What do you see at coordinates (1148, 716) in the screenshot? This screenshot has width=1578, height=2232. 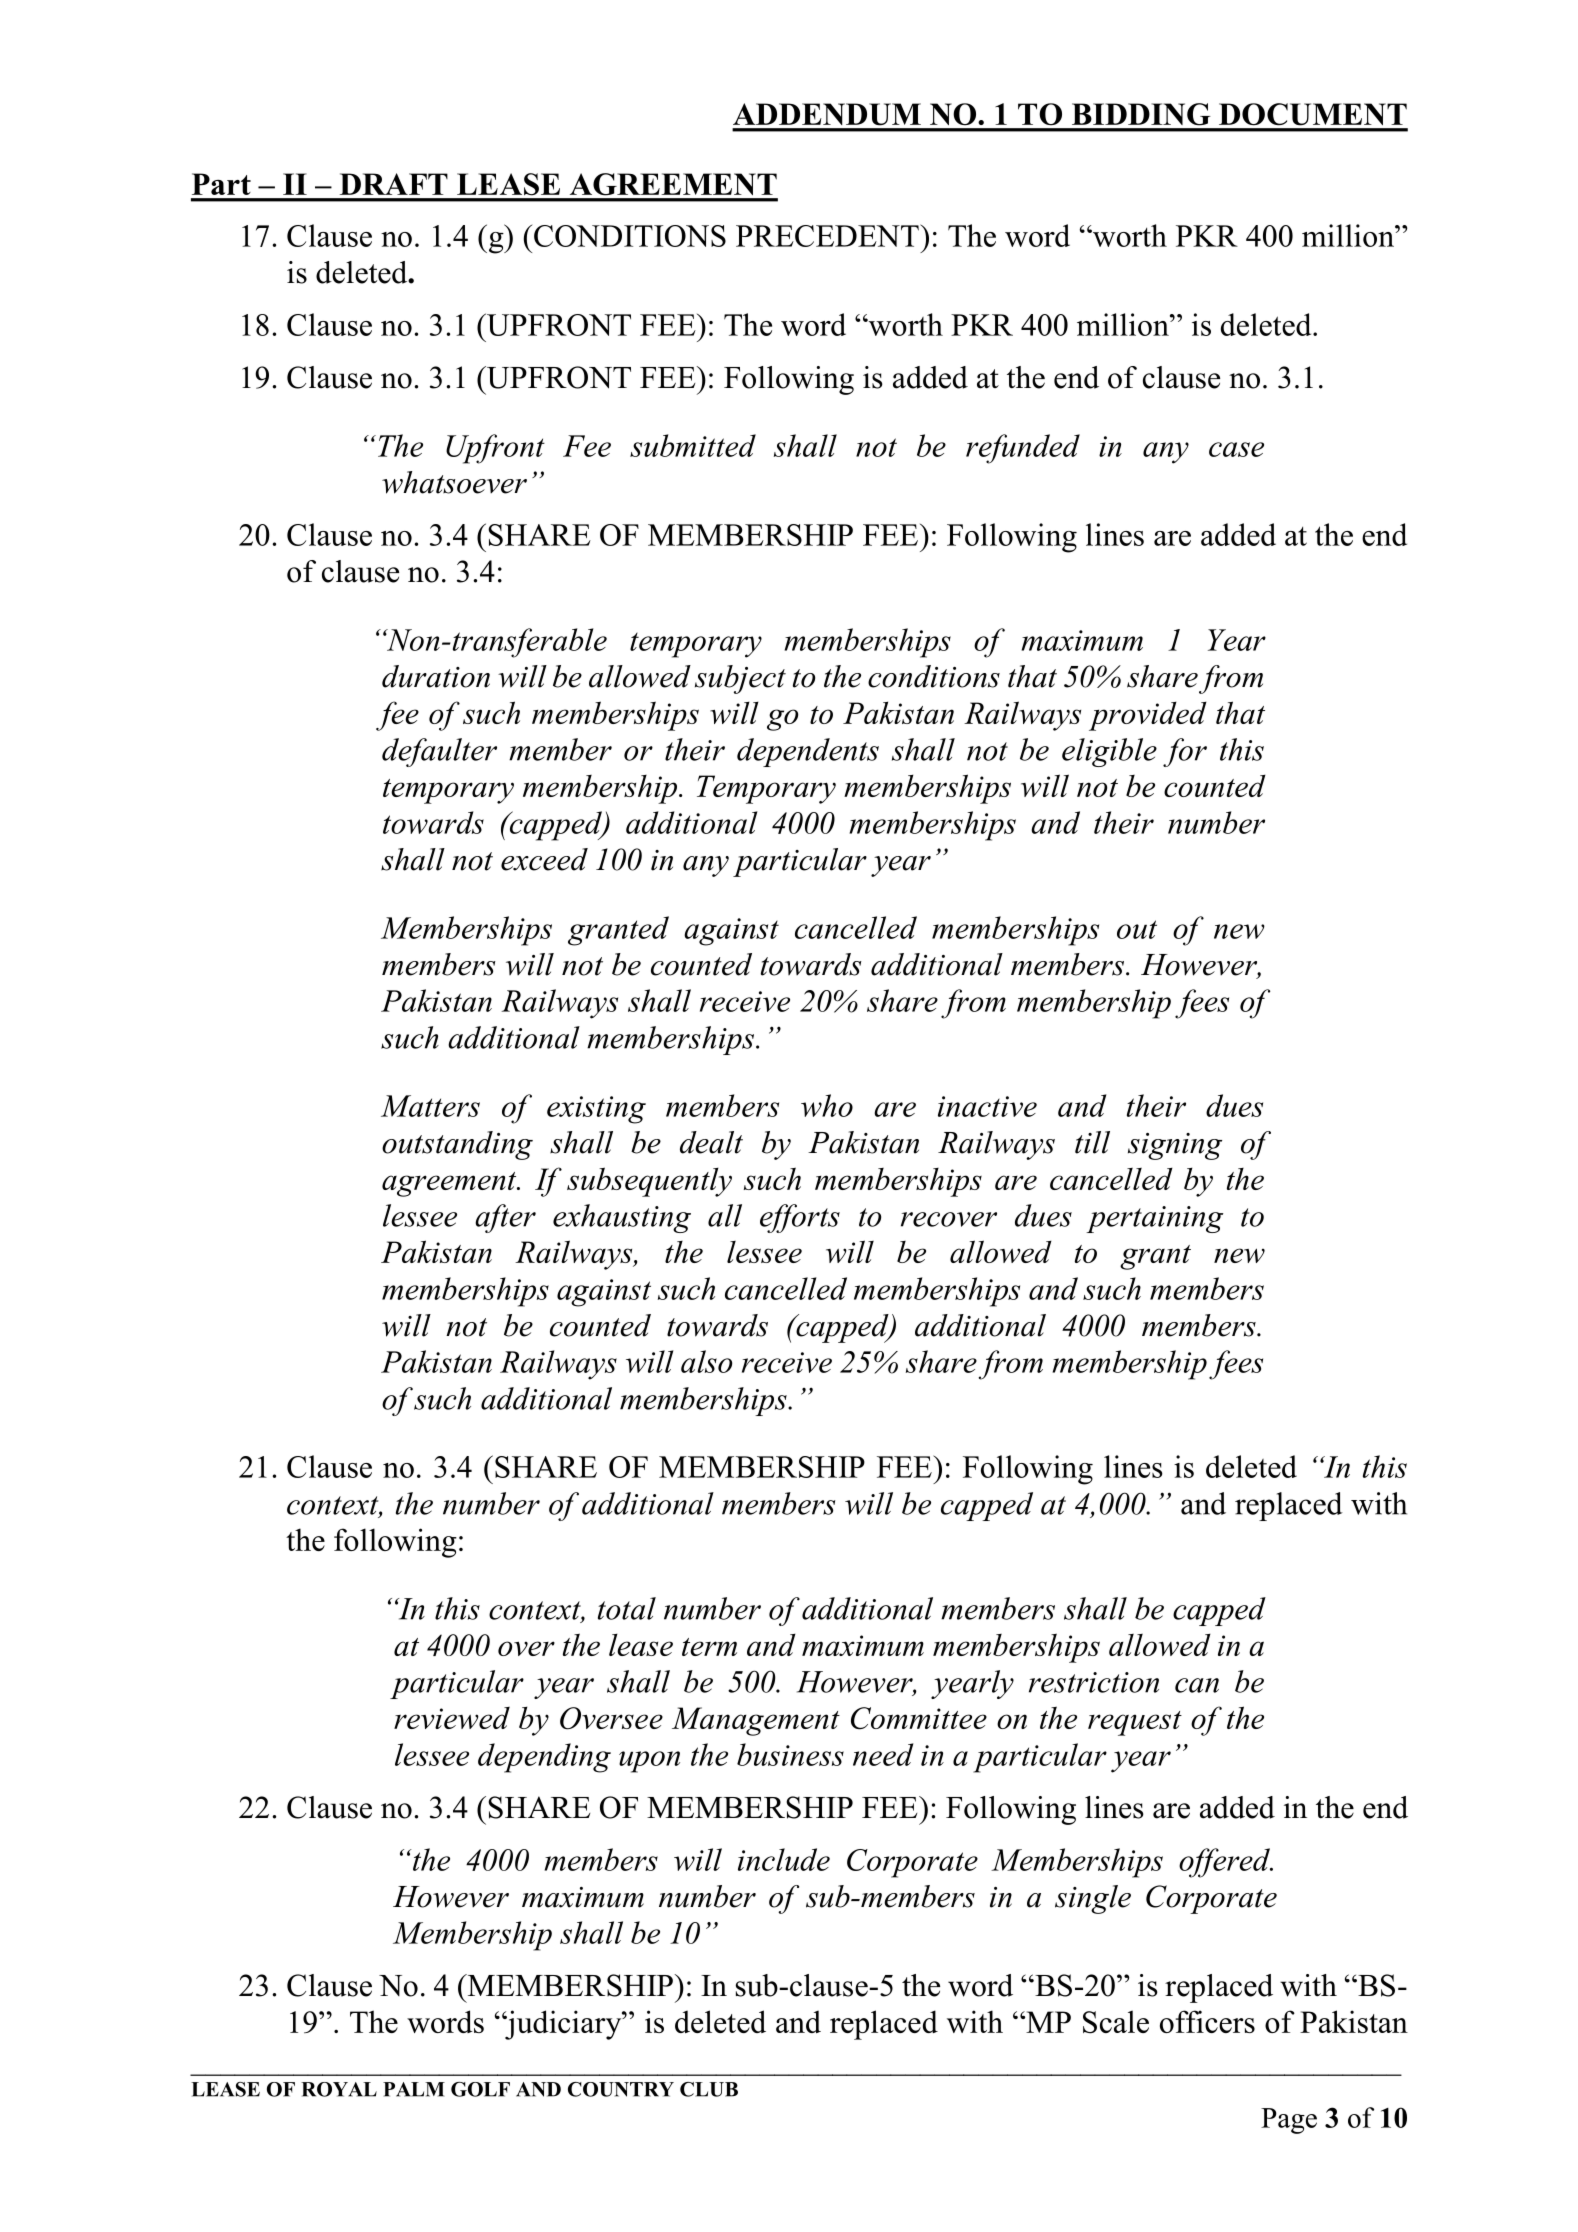 I see `provided` at bounding box center [1148, 716].
